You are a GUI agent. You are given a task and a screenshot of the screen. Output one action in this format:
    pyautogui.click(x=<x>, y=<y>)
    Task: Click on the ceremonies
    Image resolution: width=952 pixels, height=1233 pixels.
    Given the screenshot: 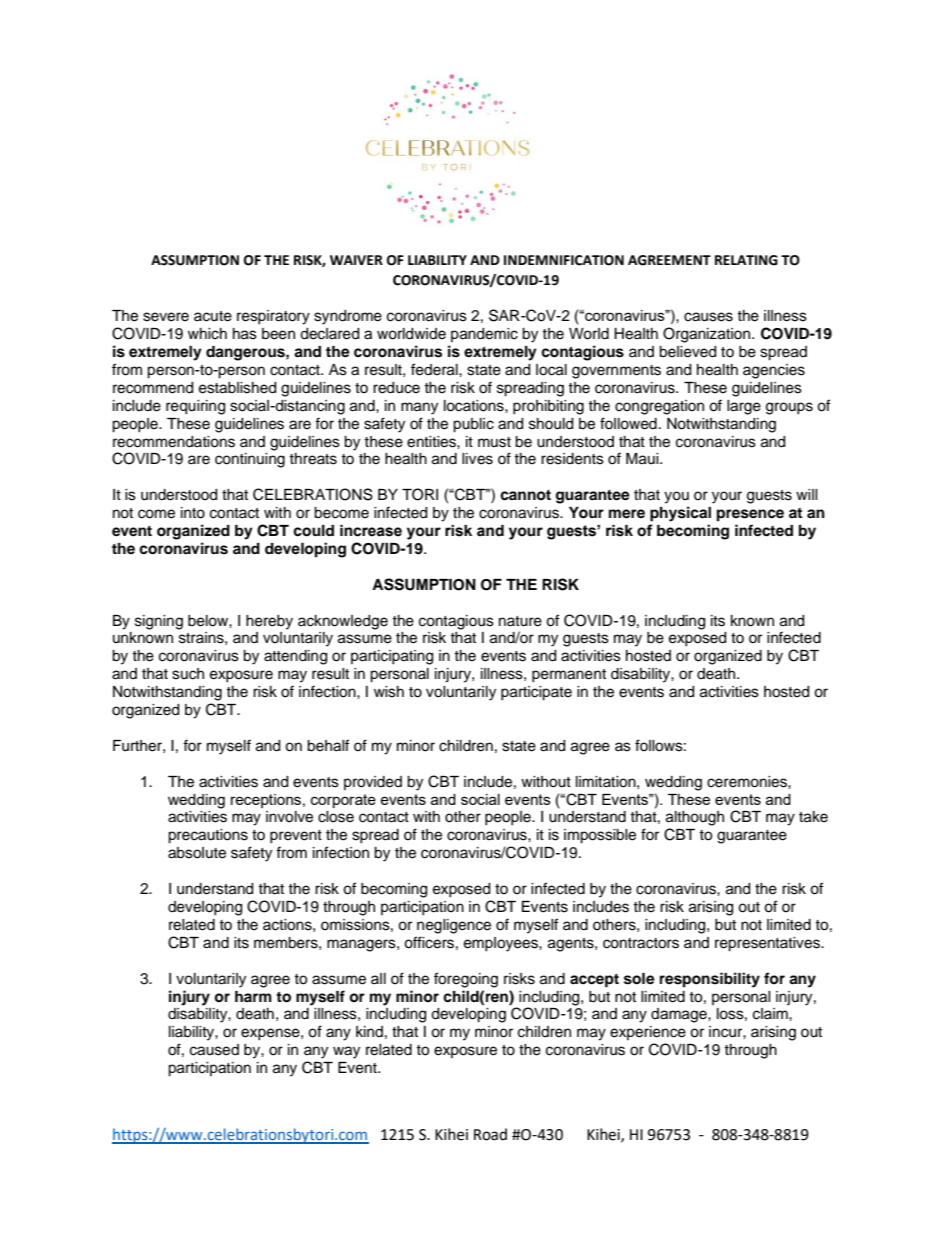 What is the action you would take?
    pyautogui.click(x=748, y=782)
